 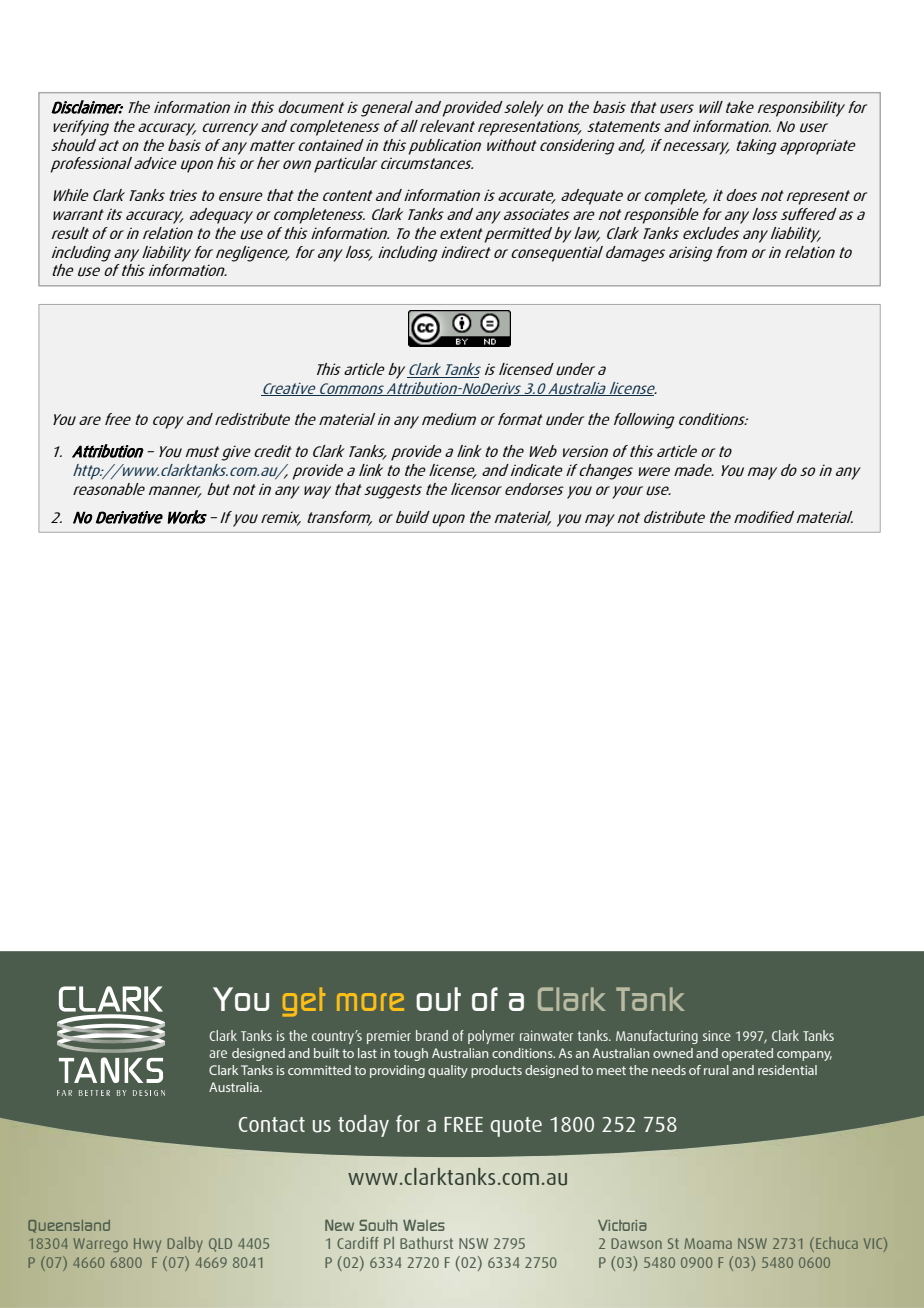 I want to click on since, so click(x=717, y=1036).
